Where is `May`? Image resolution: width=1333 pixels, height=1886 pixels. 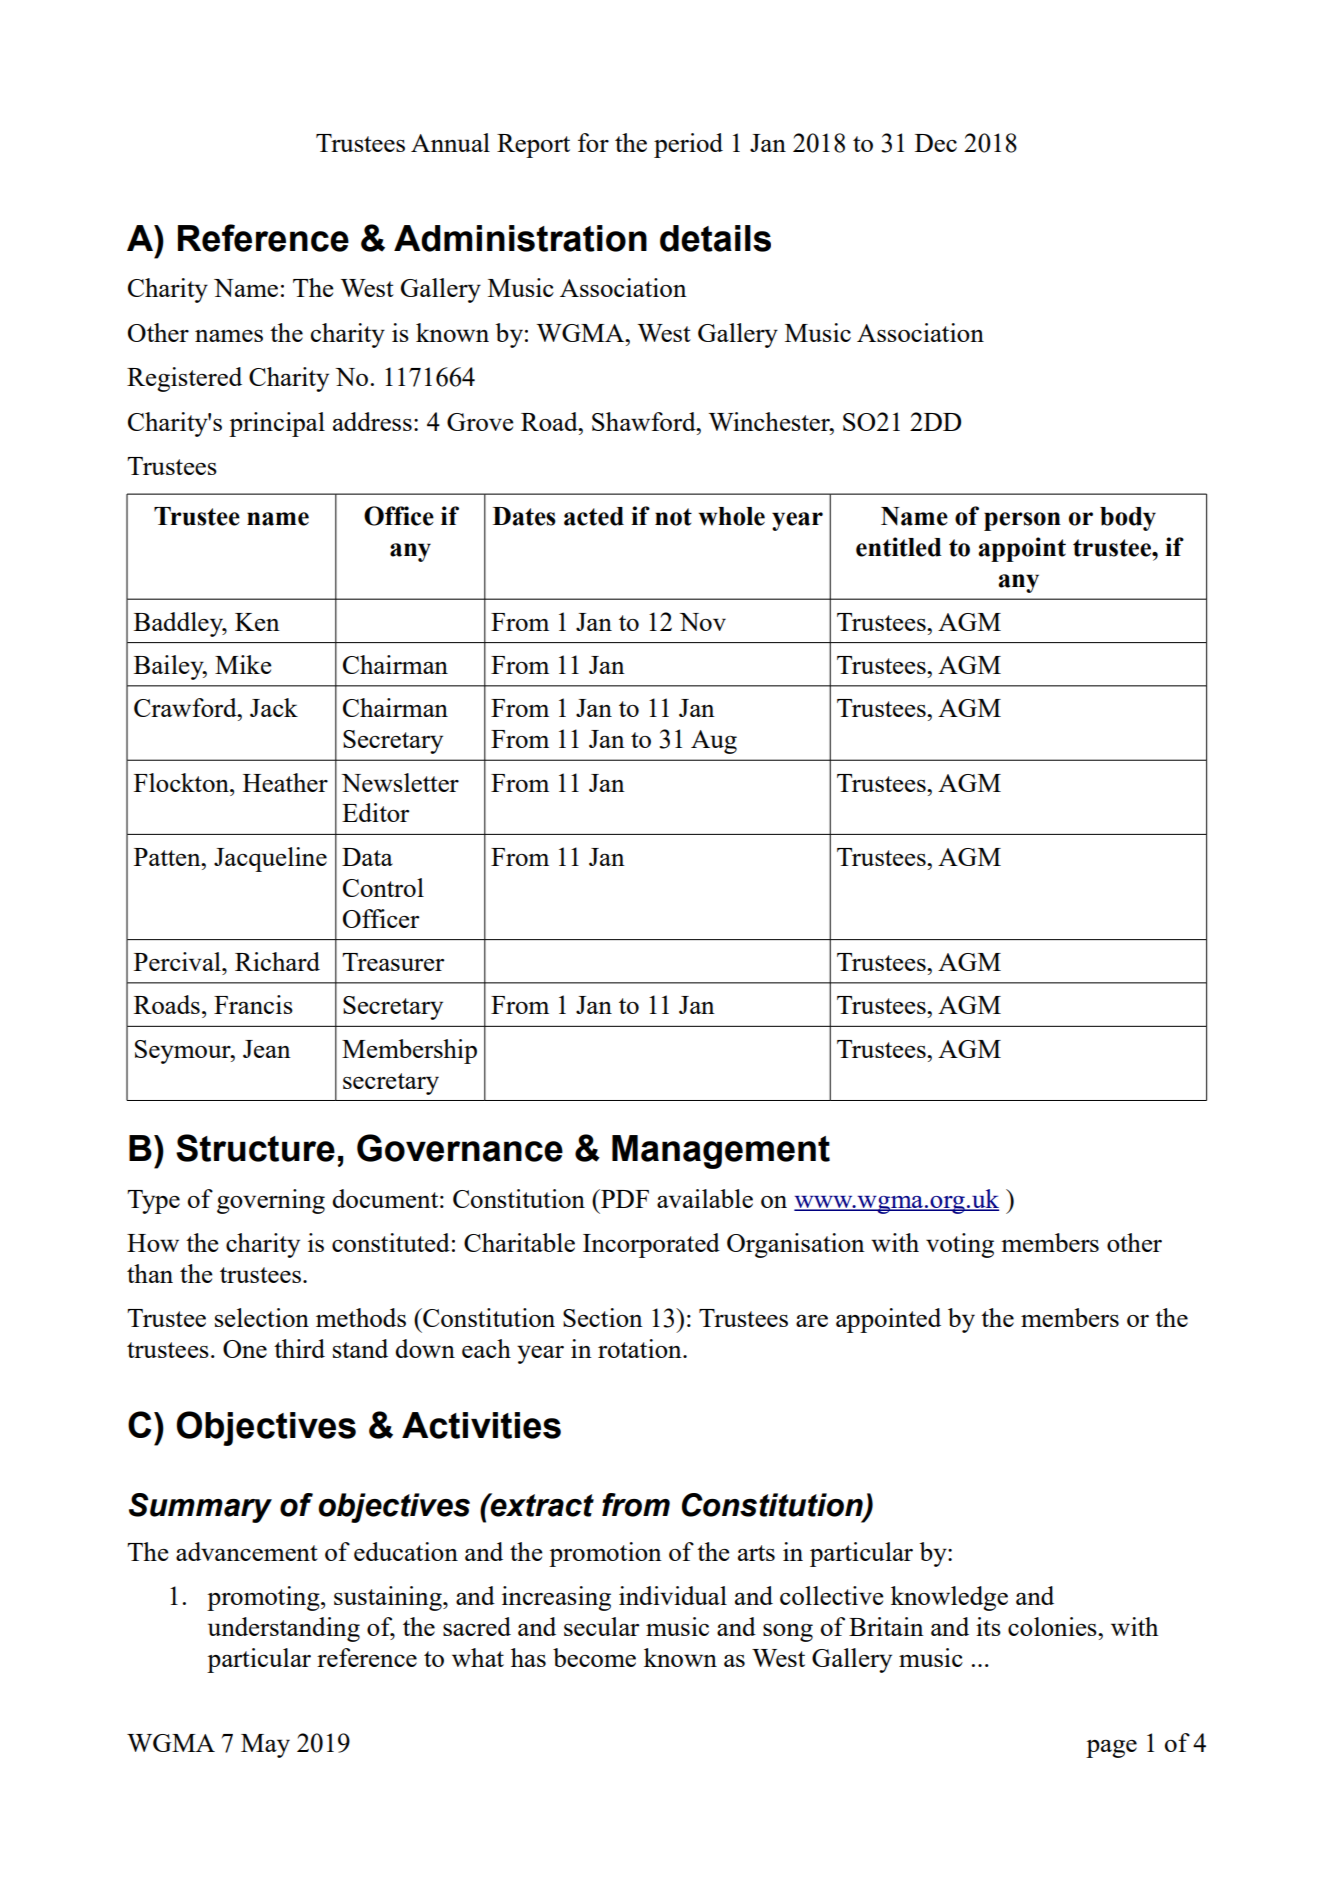 May is located at coordinates (265, 1746).
